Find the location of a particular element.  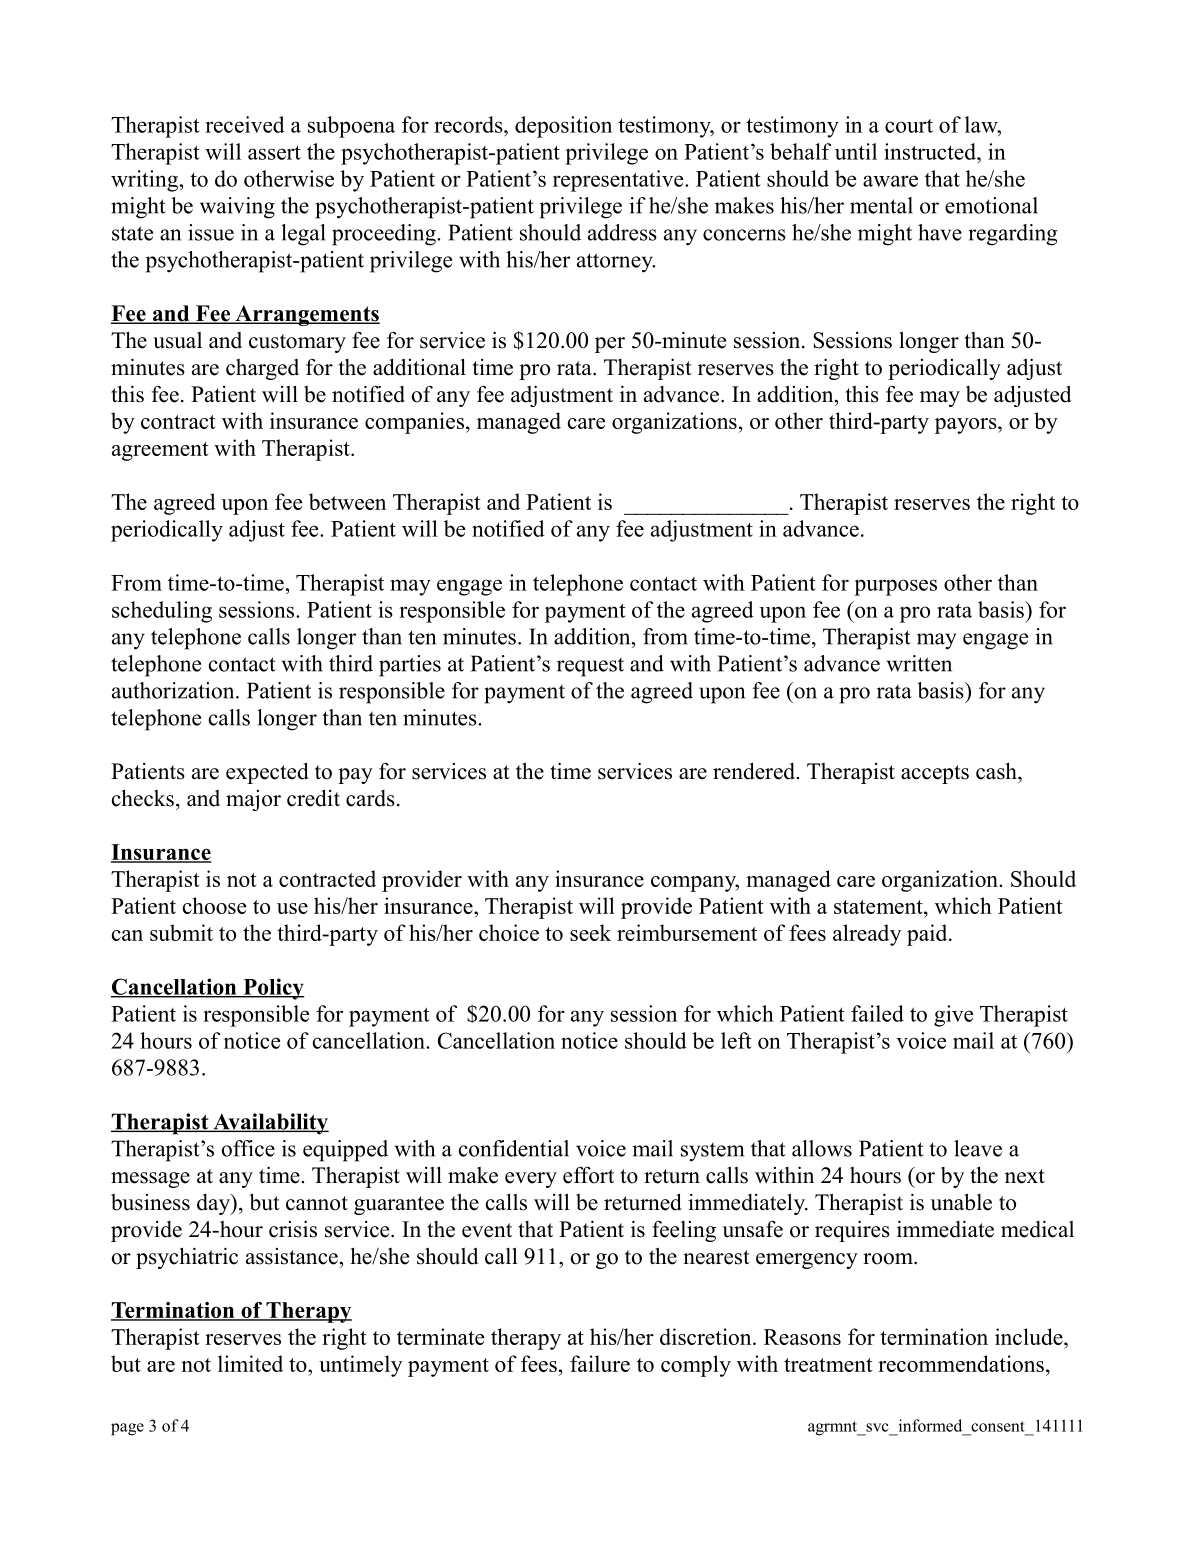

assert is located at coordinates (274, 153).
